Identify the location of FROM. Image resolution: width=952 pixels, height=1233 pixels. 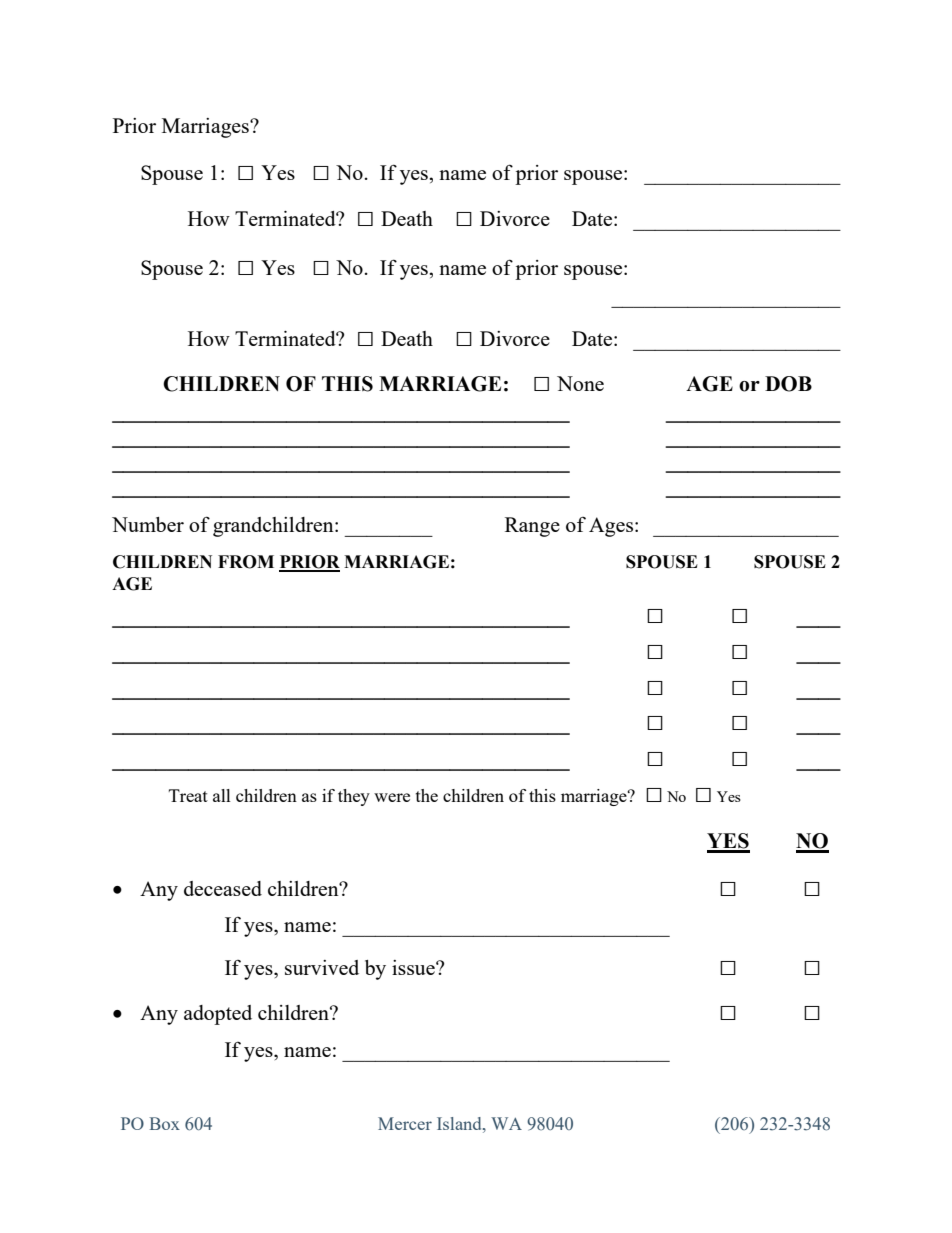
(246, 562).
